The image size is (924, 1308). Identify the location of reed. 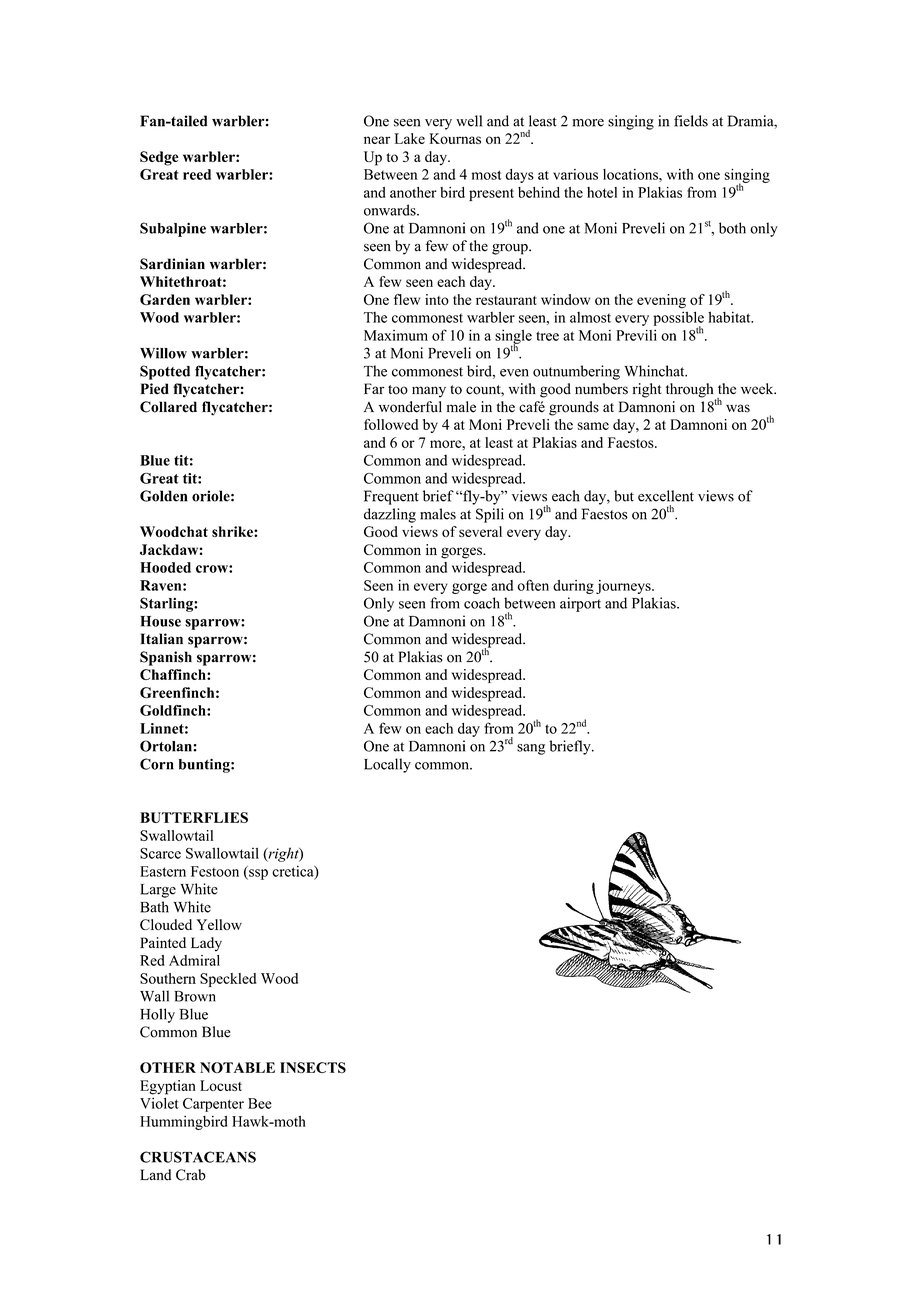
(197, 174).
